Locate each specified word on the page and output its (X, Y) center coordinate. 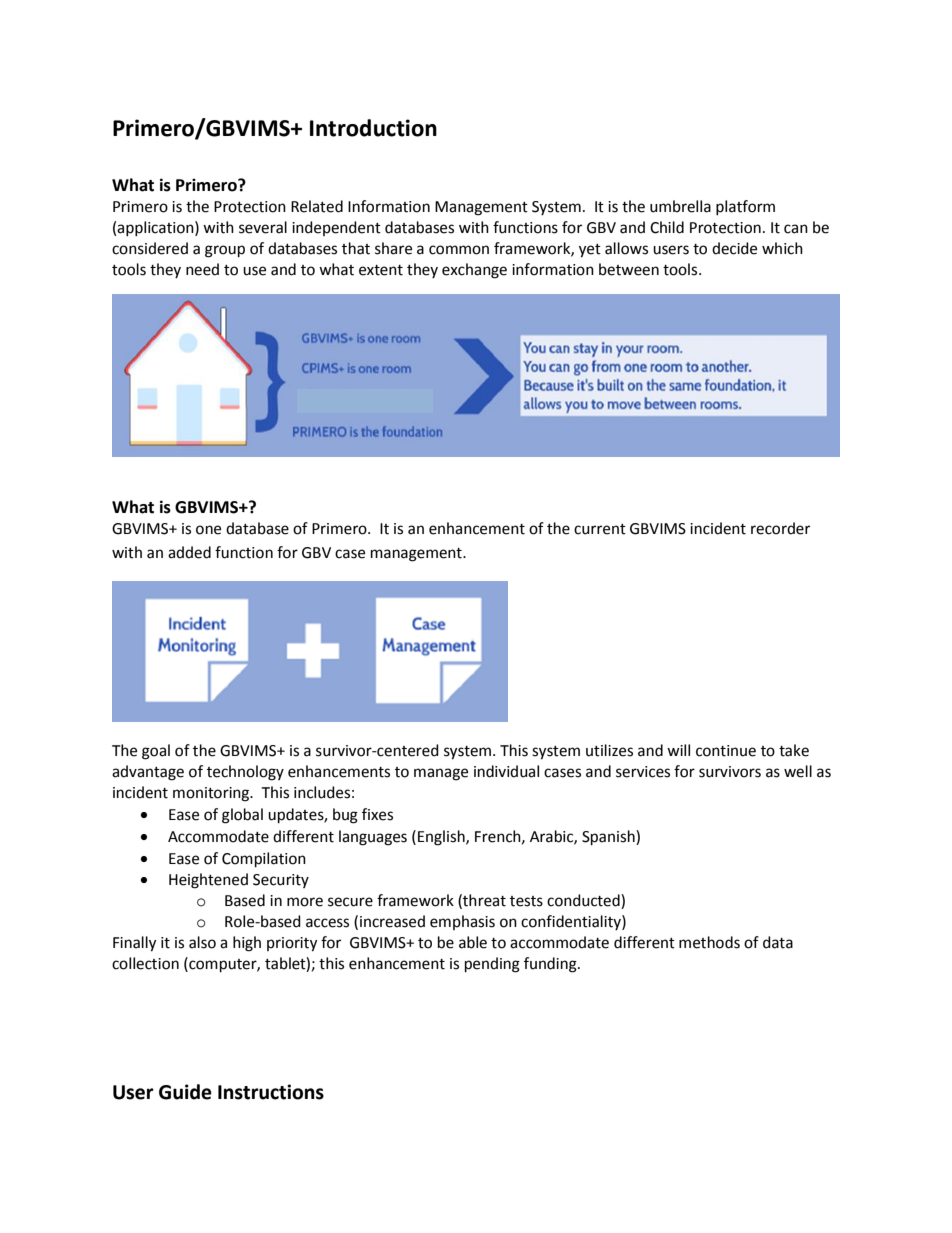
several (263, 227)
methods (709, 942)
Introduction (373, 128)
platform (745, 207)
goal (156, 752)
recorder (780, 528)
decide (734, 248)
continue (726, 751)
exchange (474, 271)
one (208, 530)
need (202, 269)
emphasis (462, 922)
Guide (185, 1092)
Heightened (208, 881)
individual (506, 771)
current (600, 529)
